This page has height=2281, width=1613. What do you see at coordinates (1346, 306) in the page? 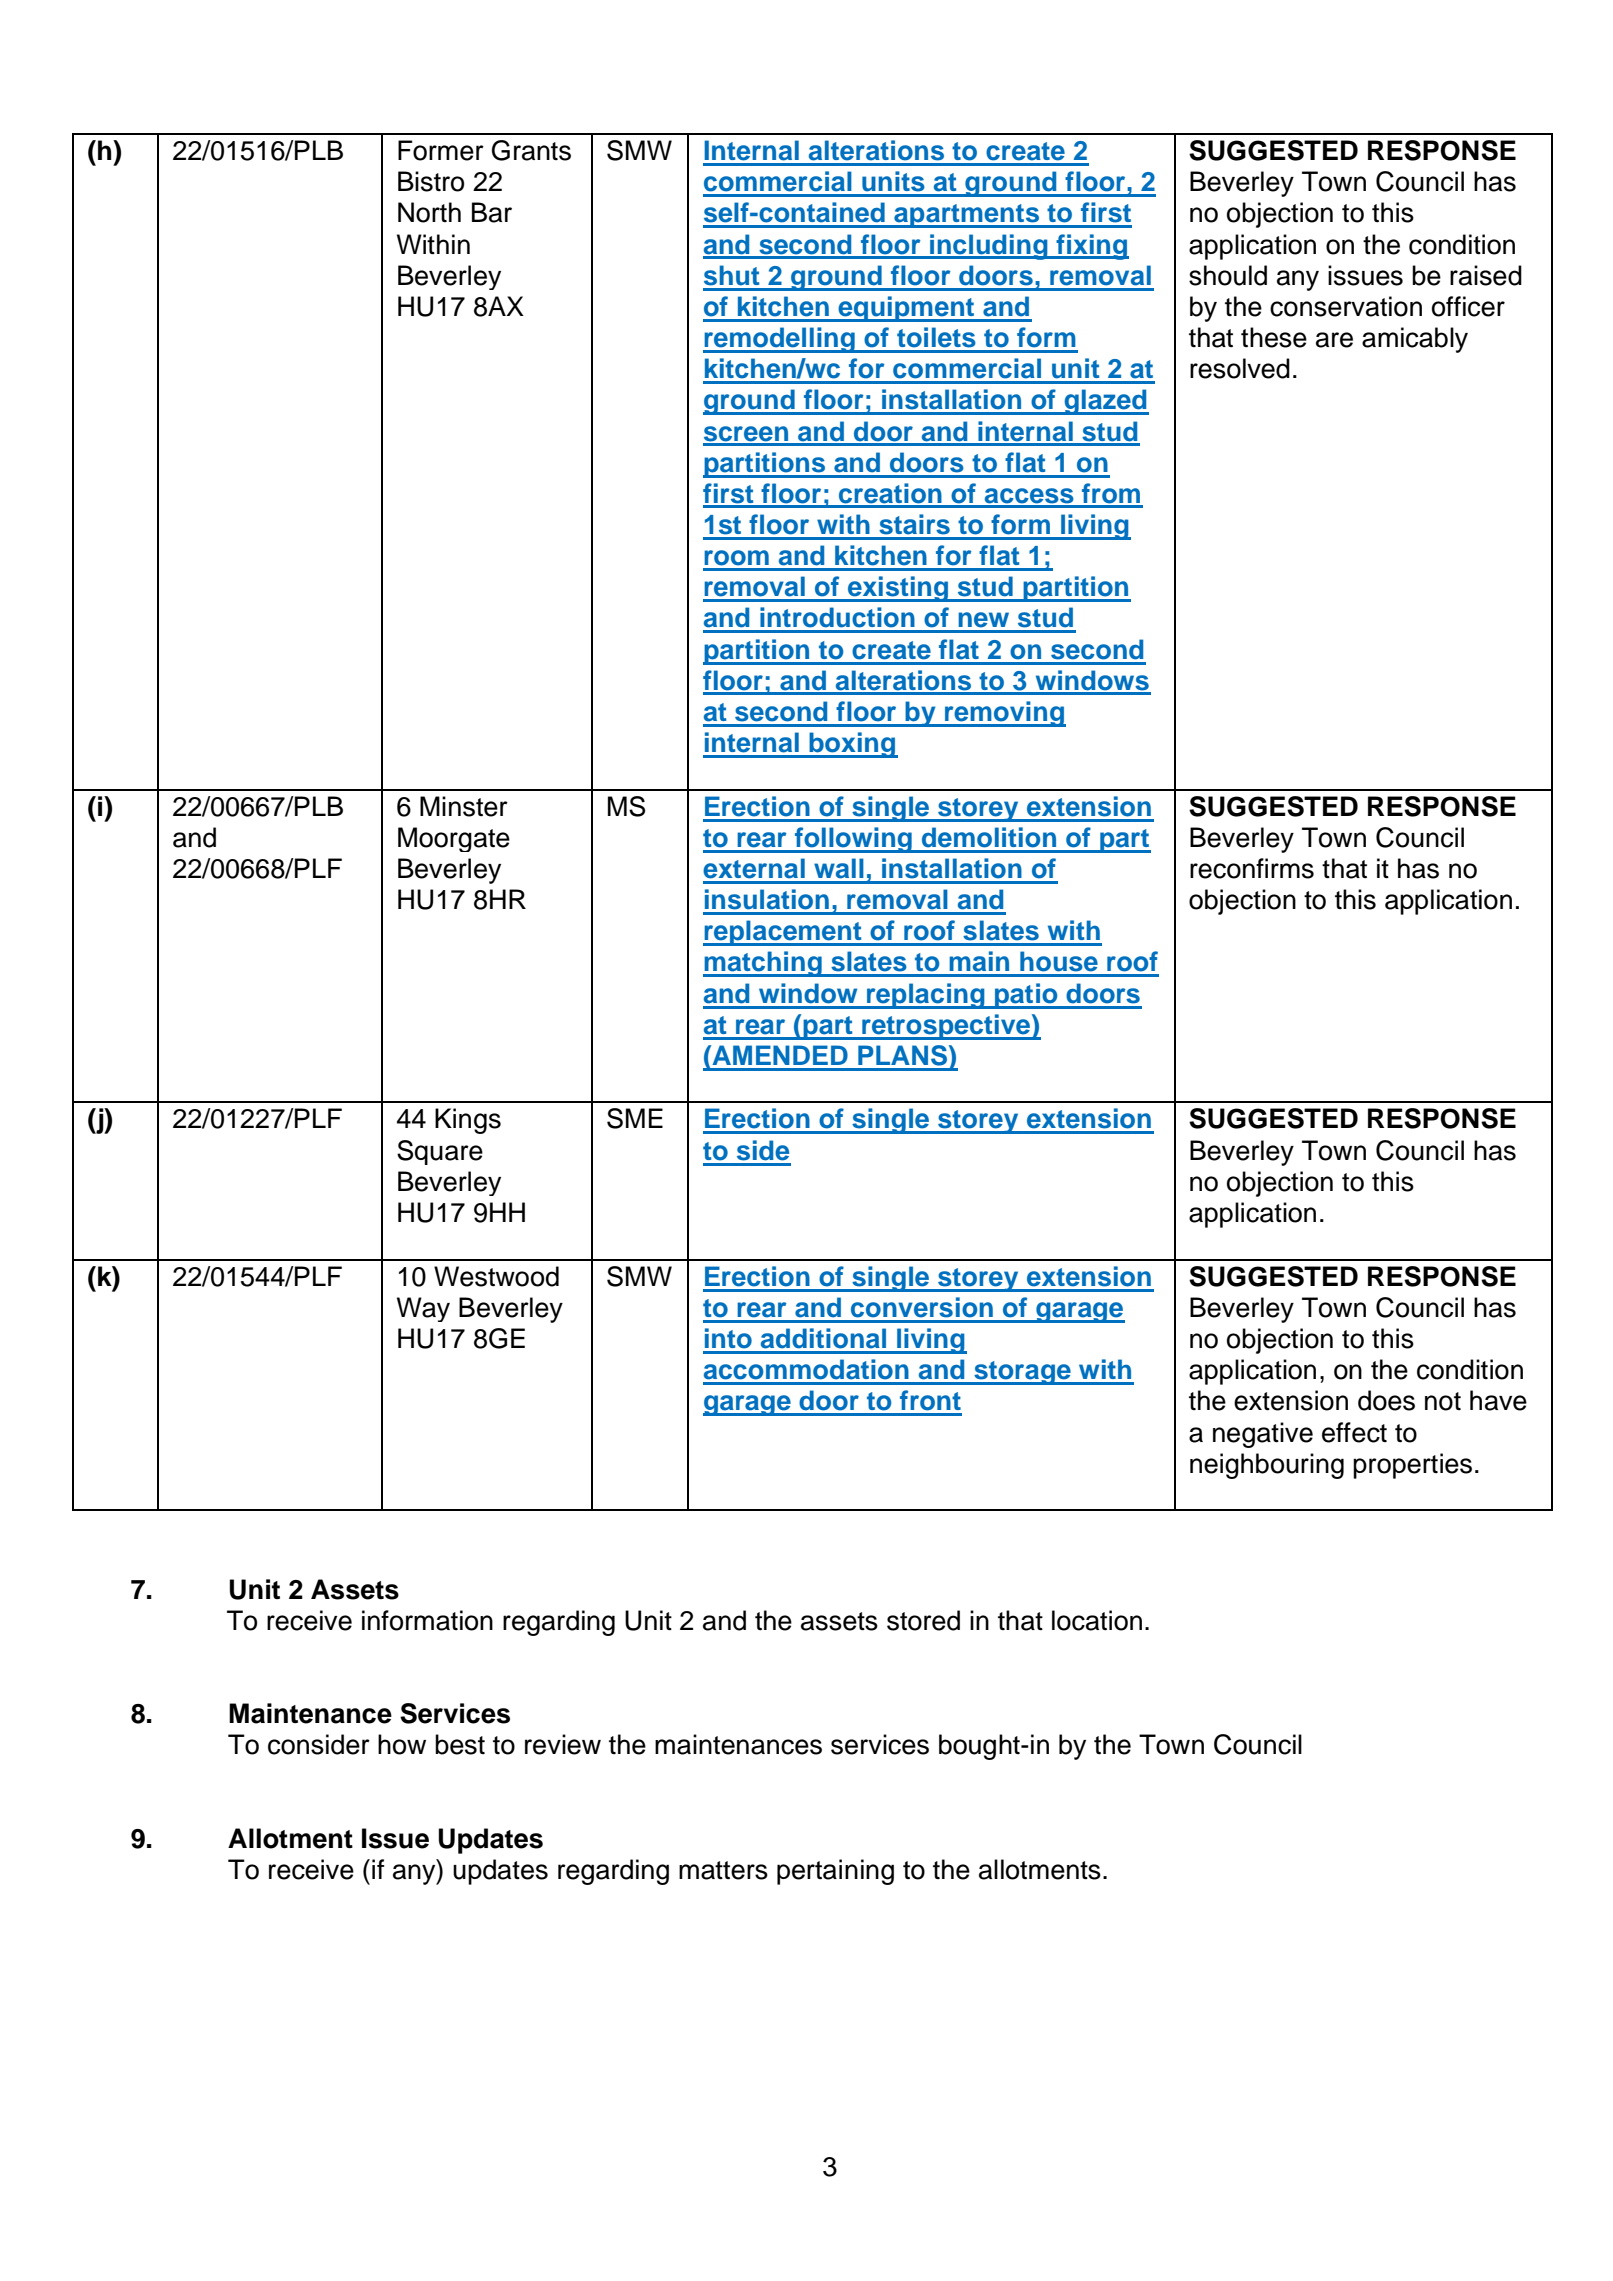
I see `conservation` at bounding box center [1346, 306].
